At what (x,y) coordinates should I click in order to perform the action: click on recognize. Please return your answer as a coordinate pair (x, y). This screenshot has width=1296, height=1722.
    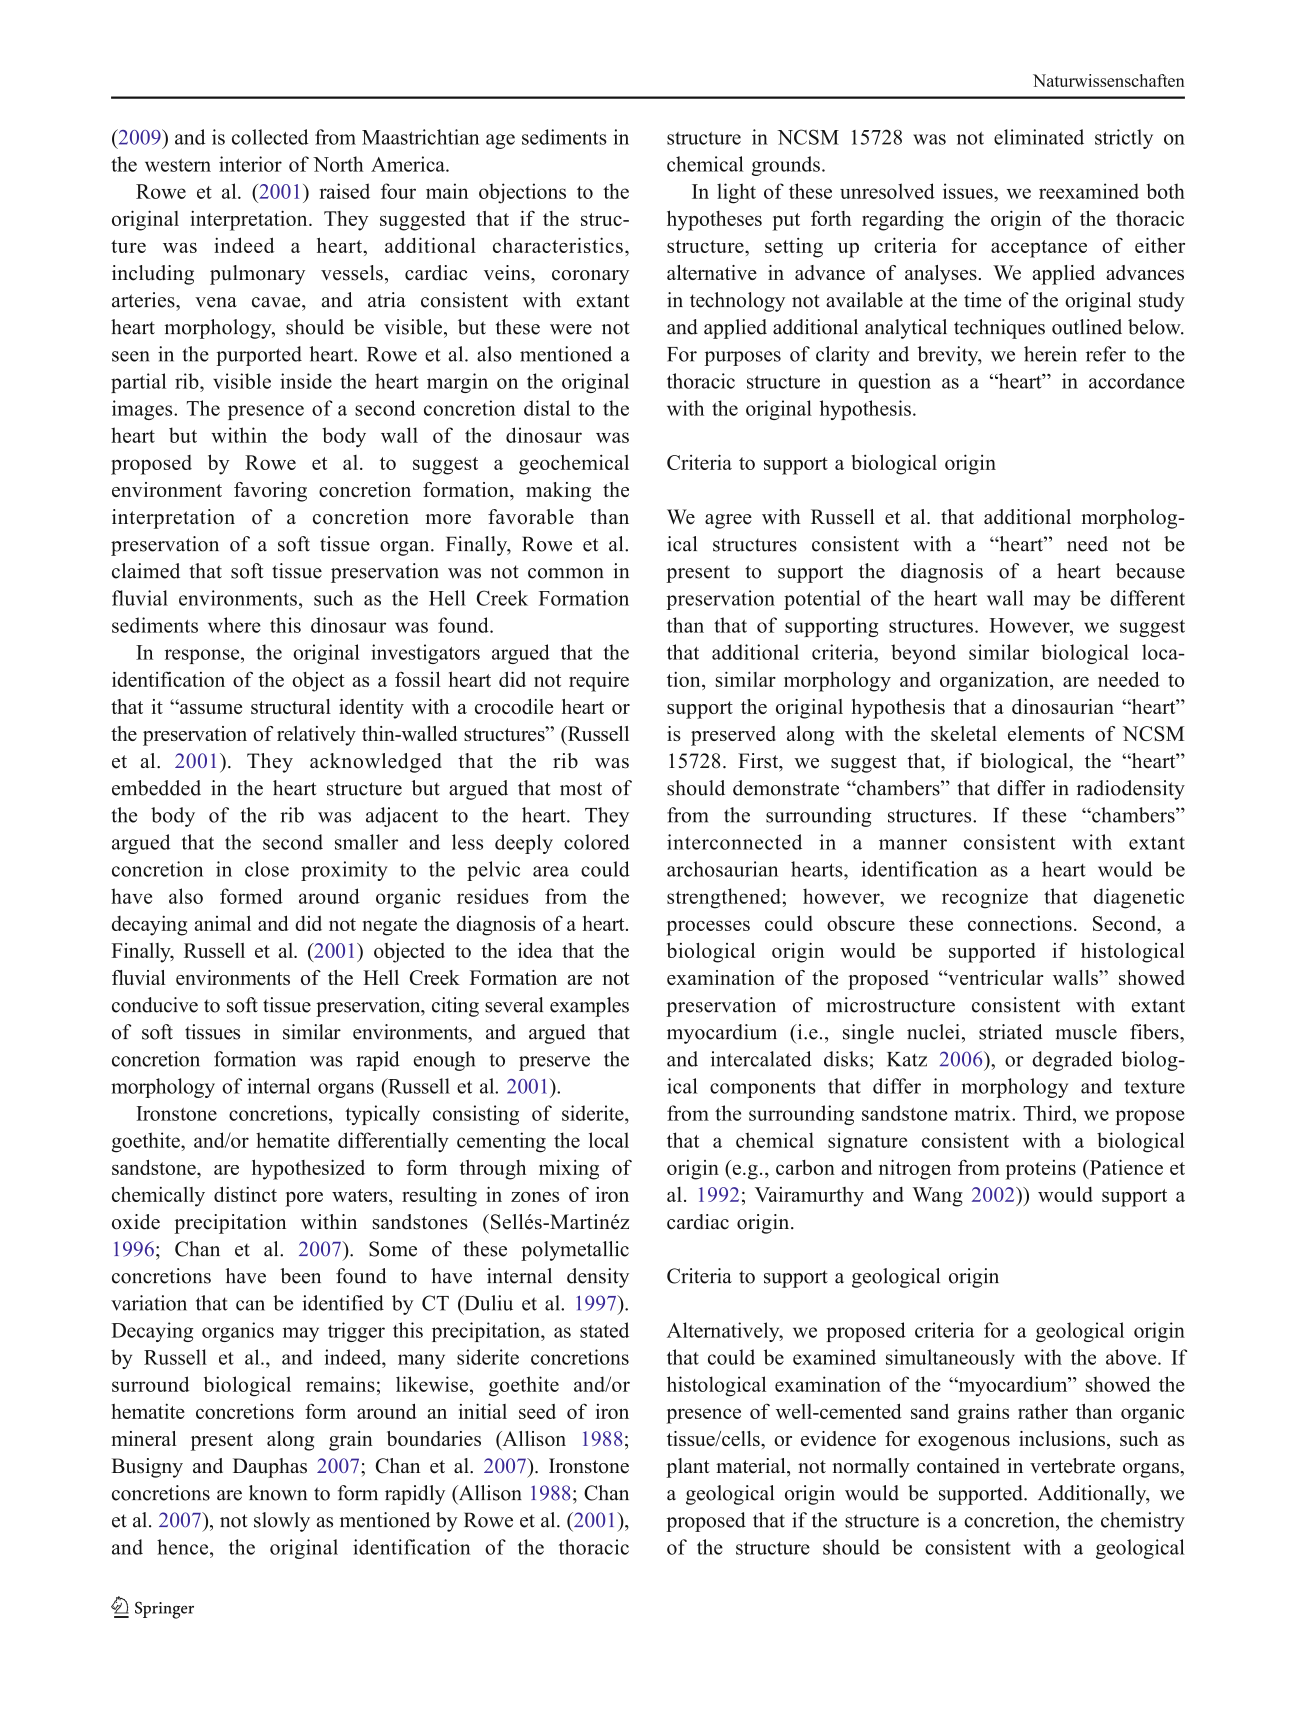
    Looking at the image, I should click on (985, 898).
